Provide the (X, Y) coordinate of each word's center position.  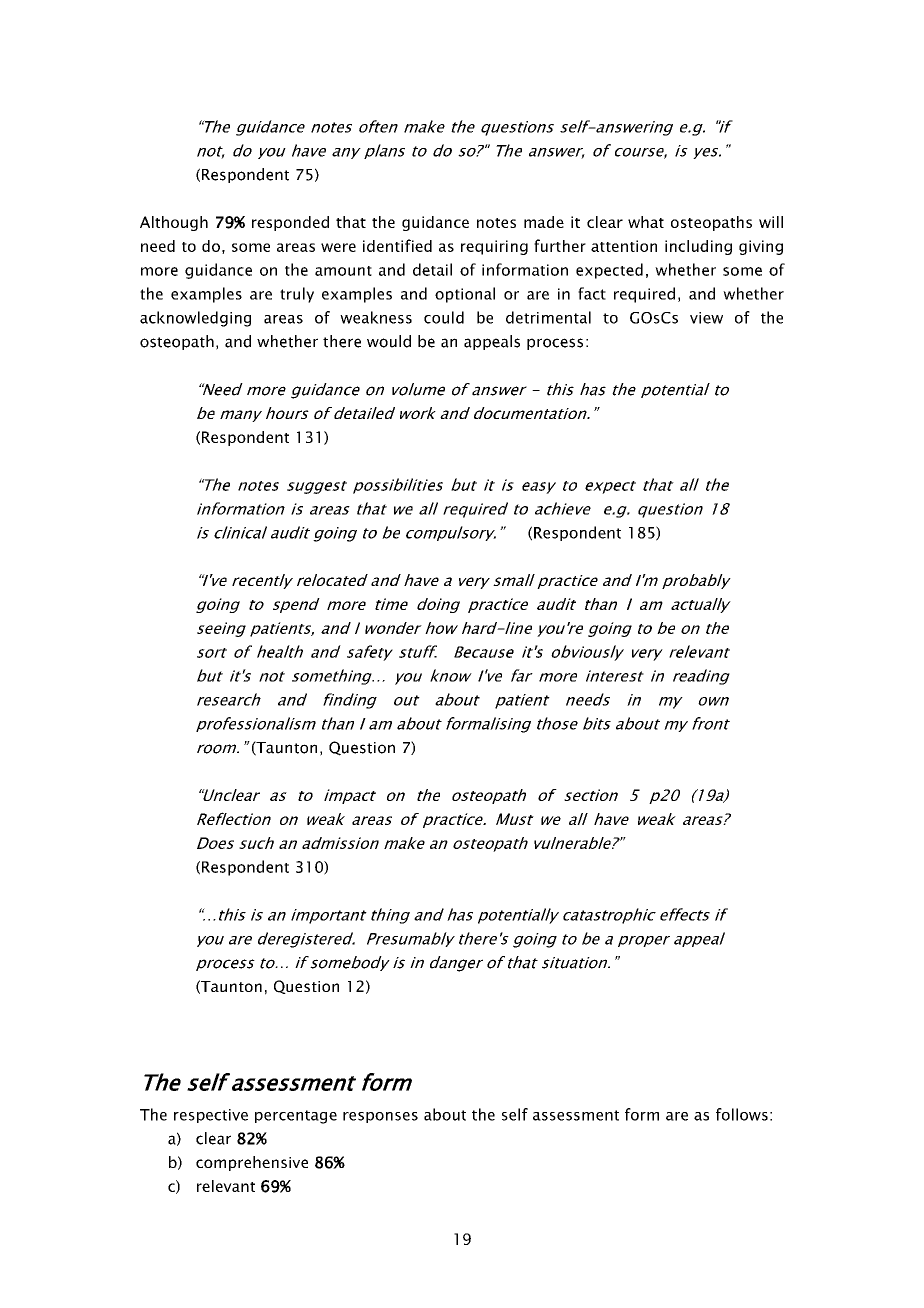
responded (290, 223)
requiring (494, 247)
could (444, 317)
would (389, 341)
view (706, 318)
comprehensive (252, 1163)
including (698, 247)
